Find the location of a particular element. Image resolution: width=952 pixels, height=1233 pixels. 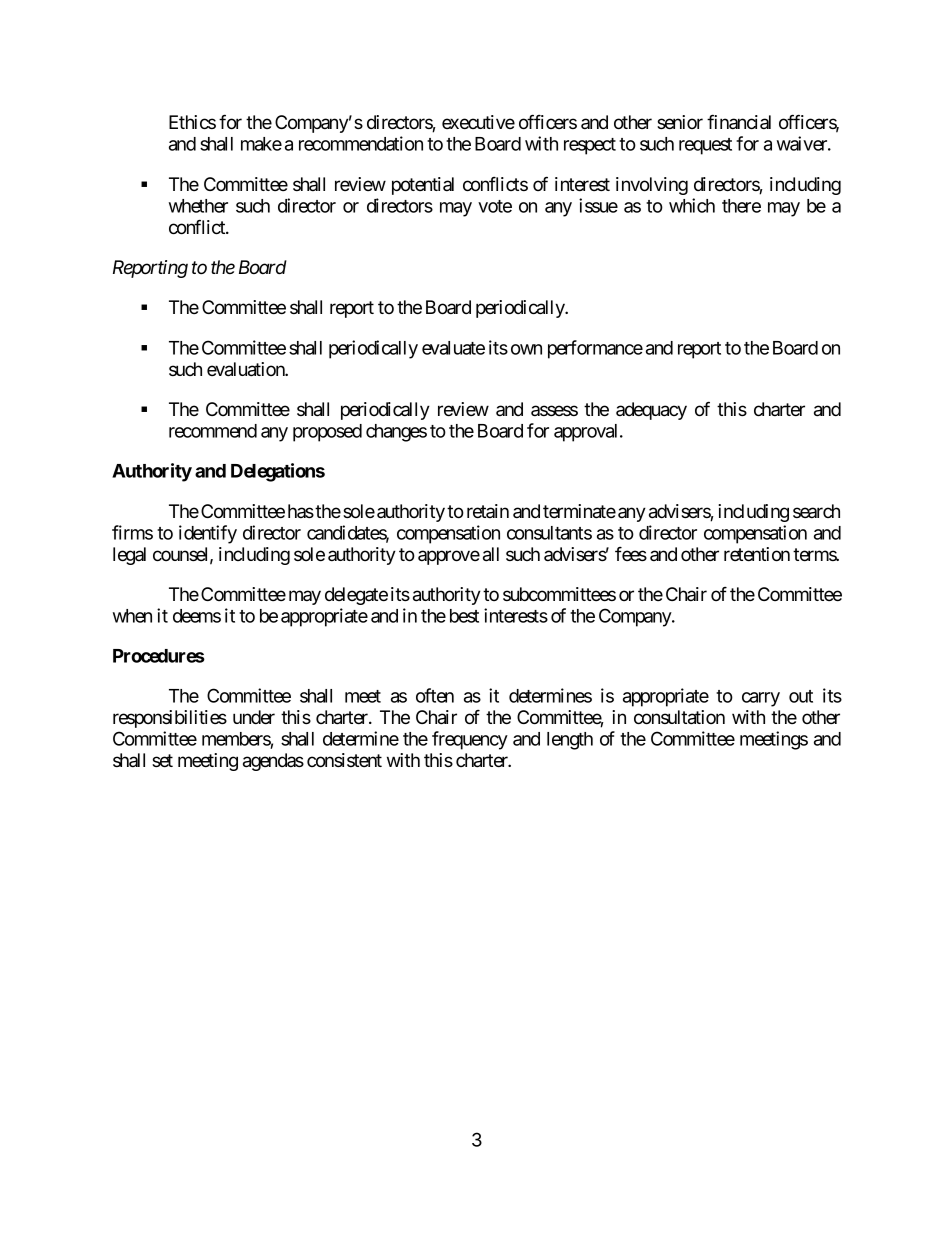

proposed is located at coordinates (327, 433).
